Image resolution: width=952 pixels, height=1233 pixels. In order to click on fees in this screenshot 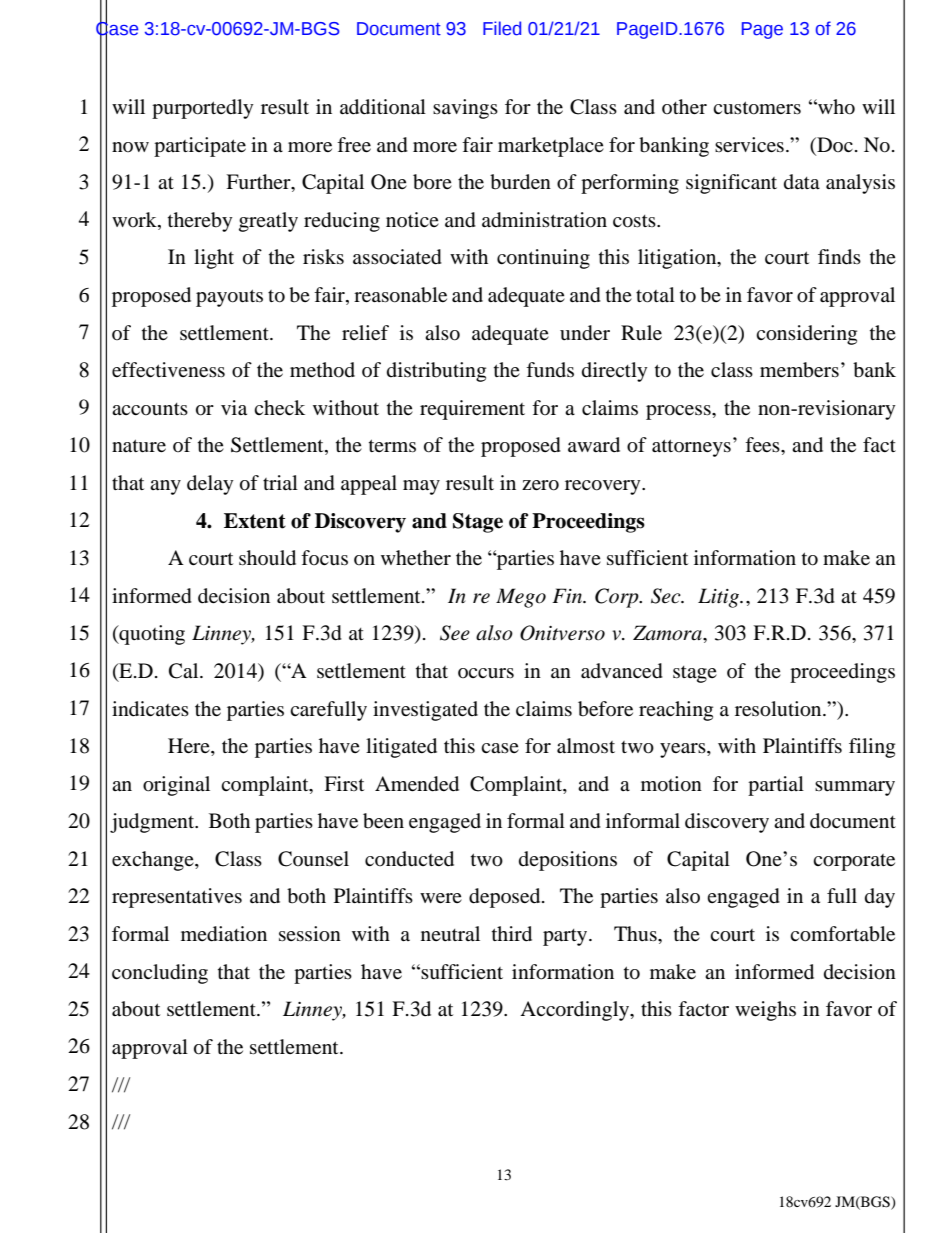, I will do `click(763, 444)`.
